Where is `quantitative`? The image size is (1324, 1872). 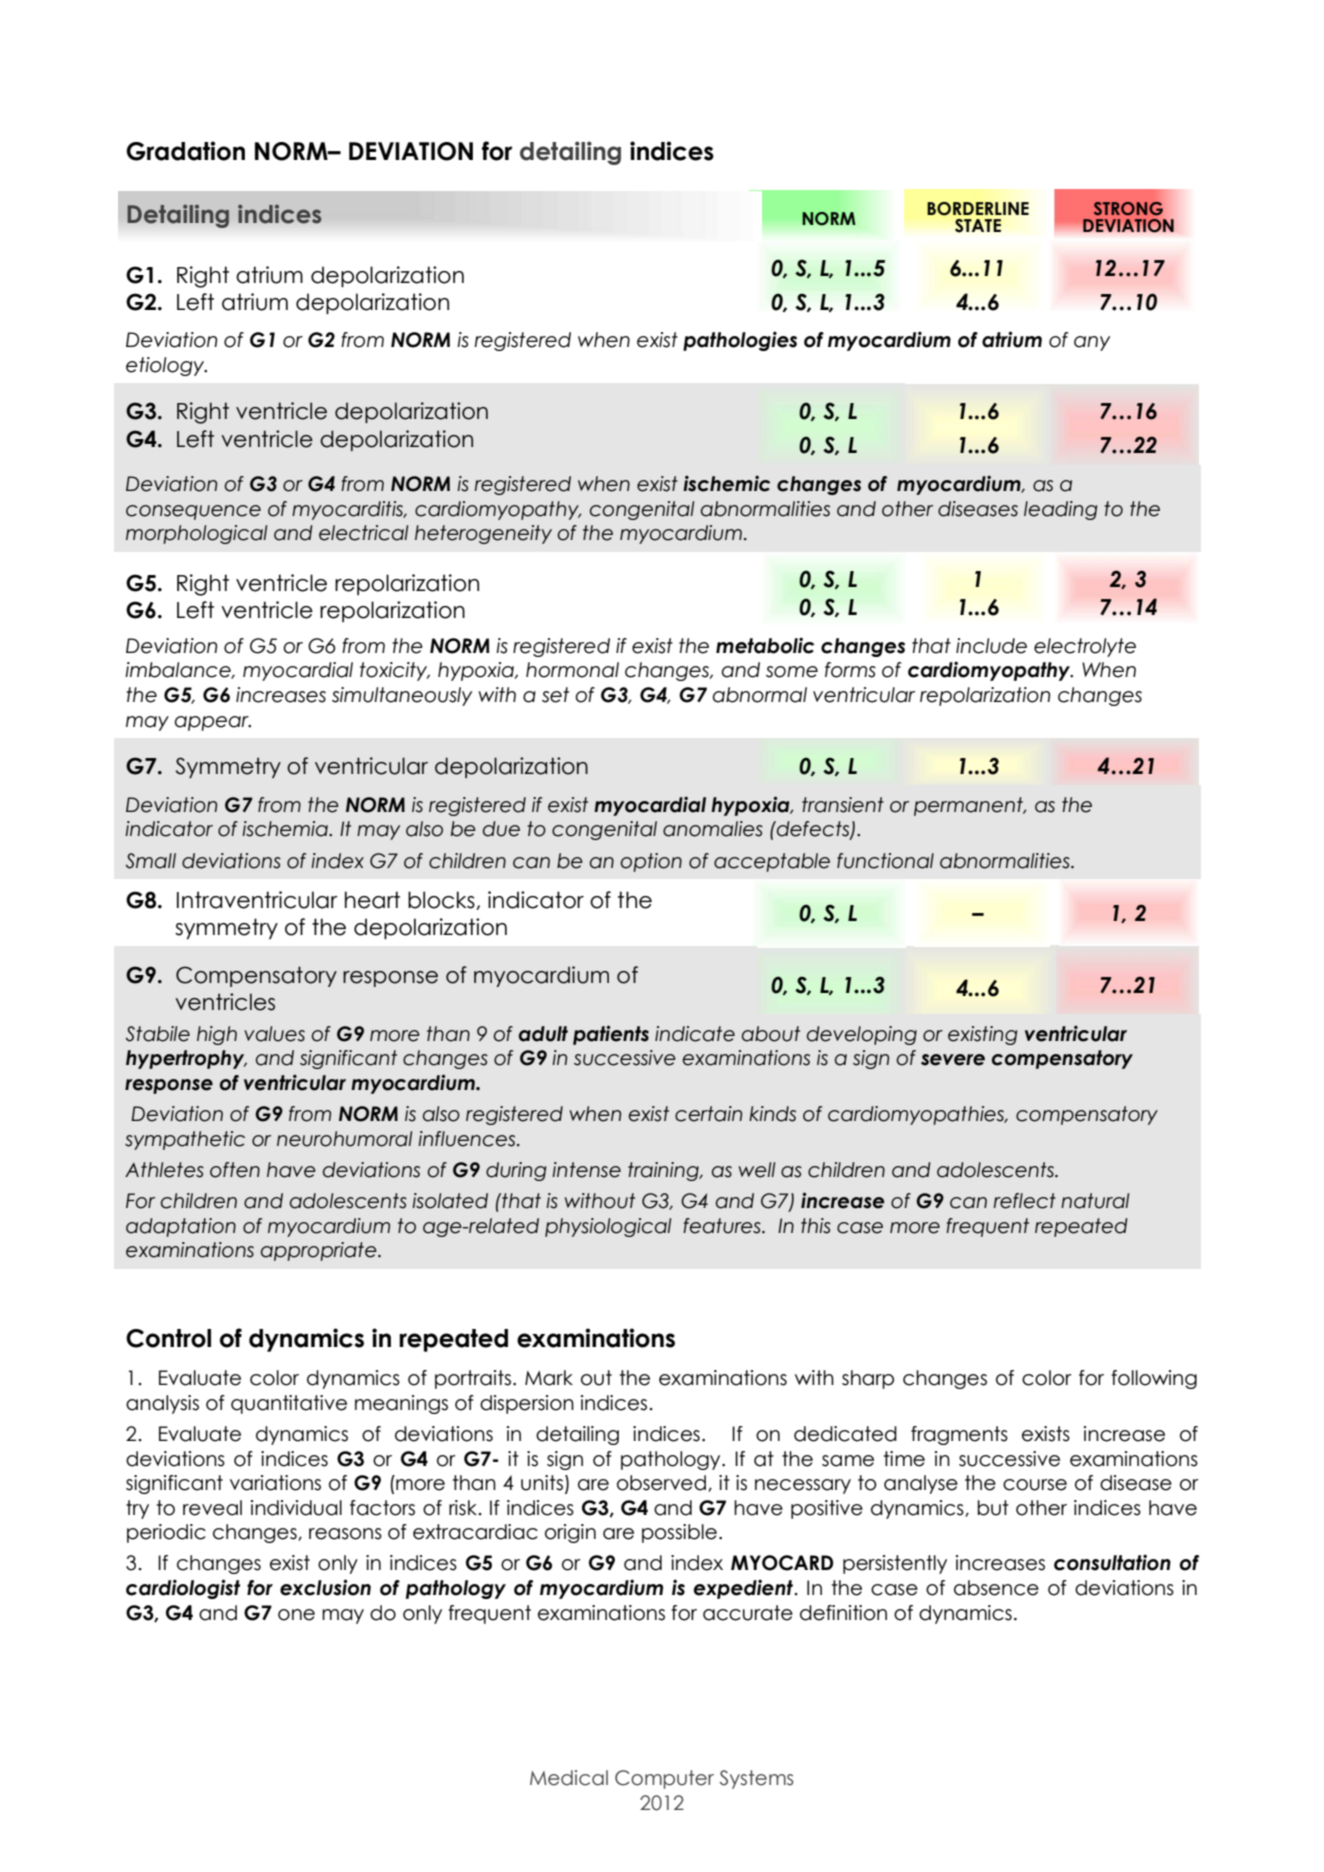
quantitative is located at coordinates (289, 1404).
